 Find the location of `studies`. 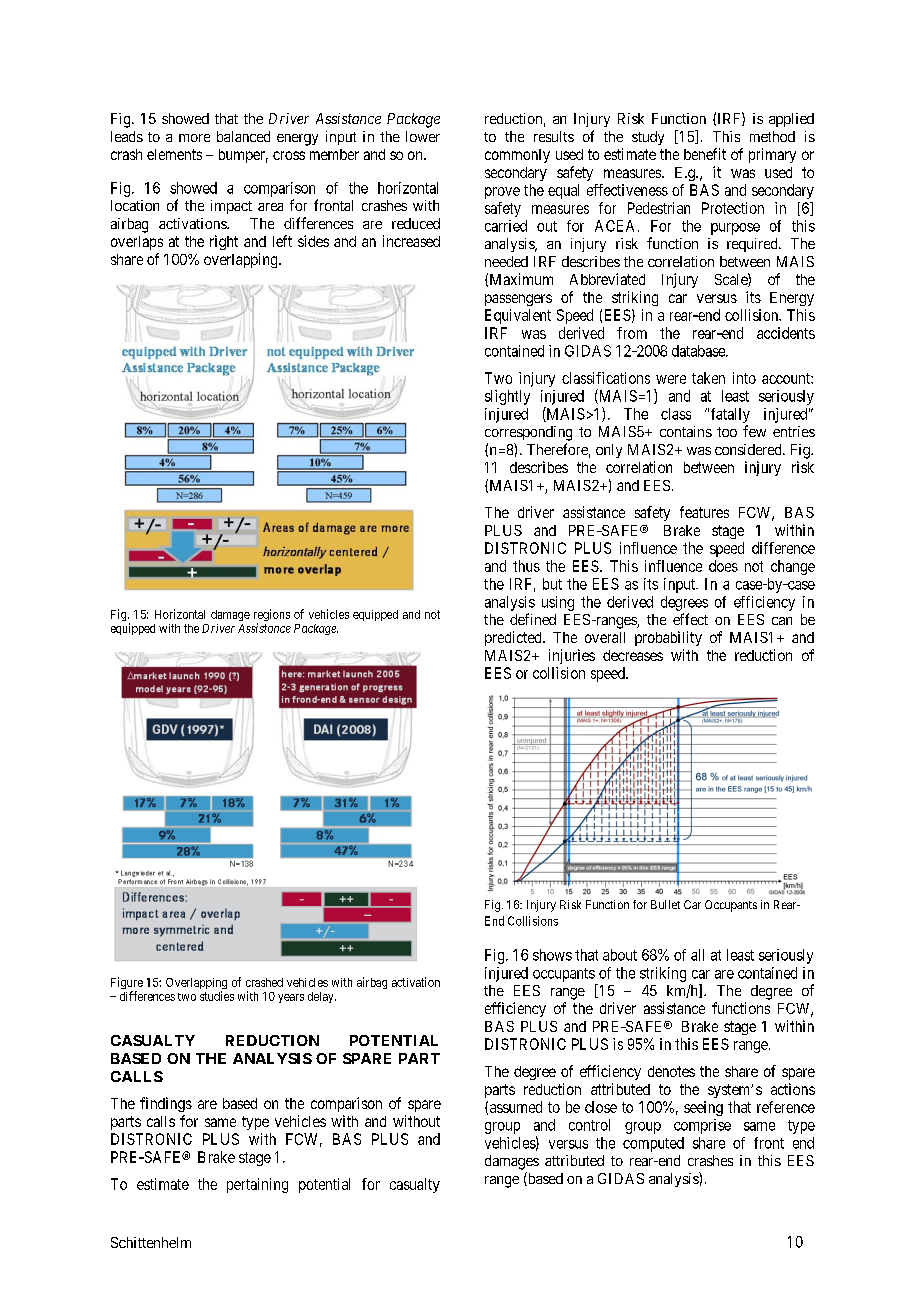

studies is located at coordinates (217, 996).
